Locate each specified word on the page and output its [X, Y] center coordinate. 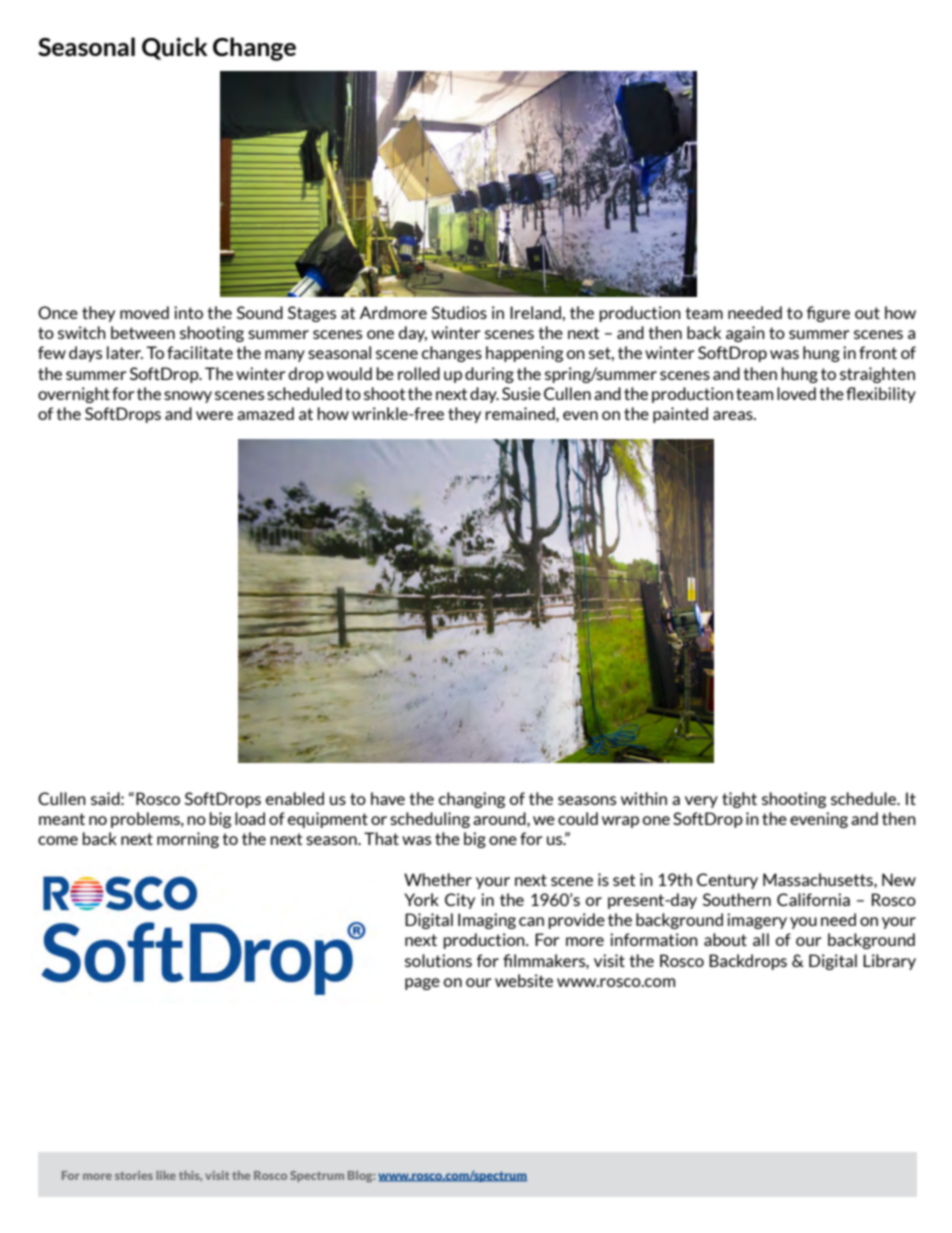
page [422, 984]
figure [828, 314]
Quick [175, 48]
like [166, 1175]
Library [889, 962]
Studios [459, 312]
